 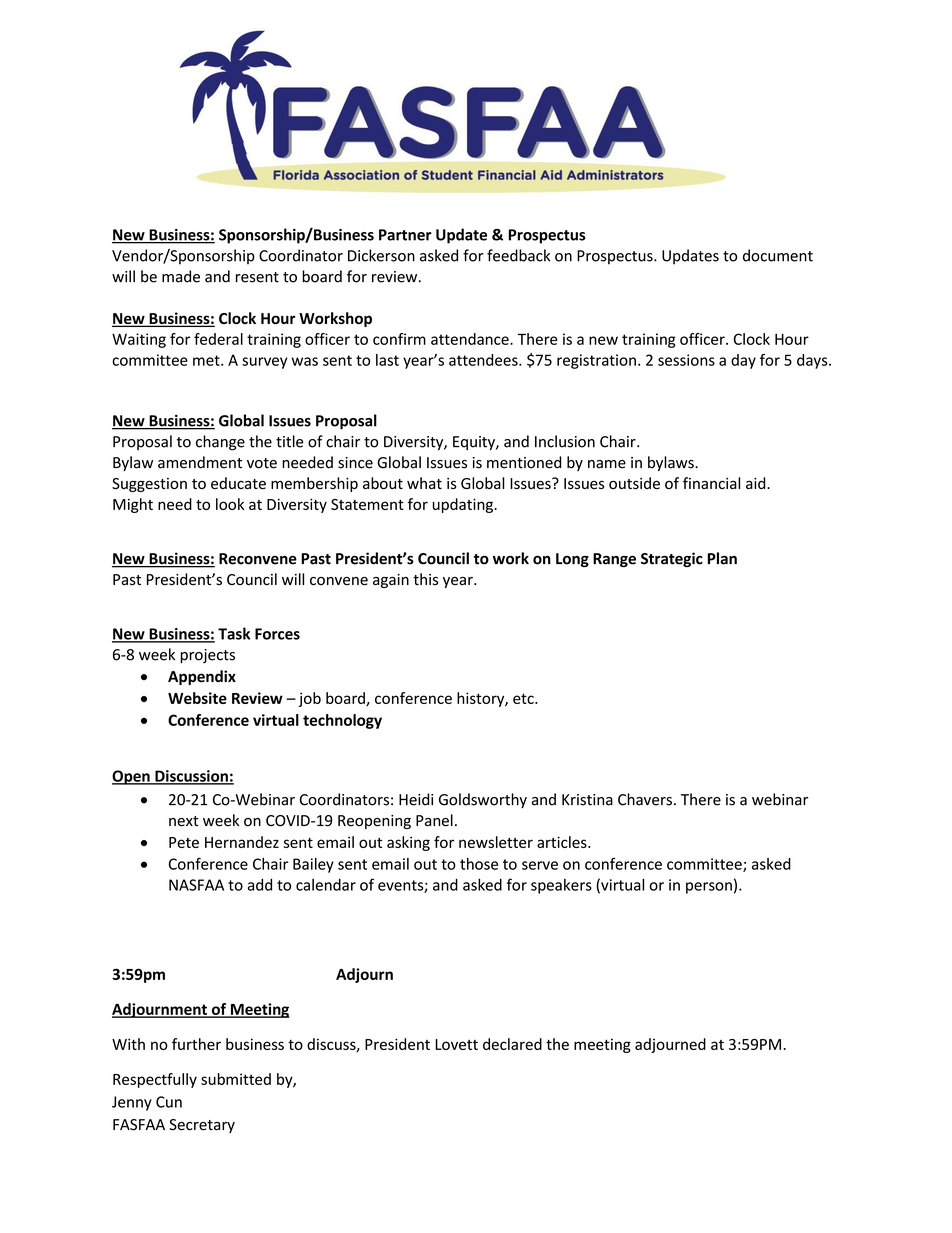 What do you see at coordinates (181, 276) in the page?
I see `made` at bounding box center [181, 276].
